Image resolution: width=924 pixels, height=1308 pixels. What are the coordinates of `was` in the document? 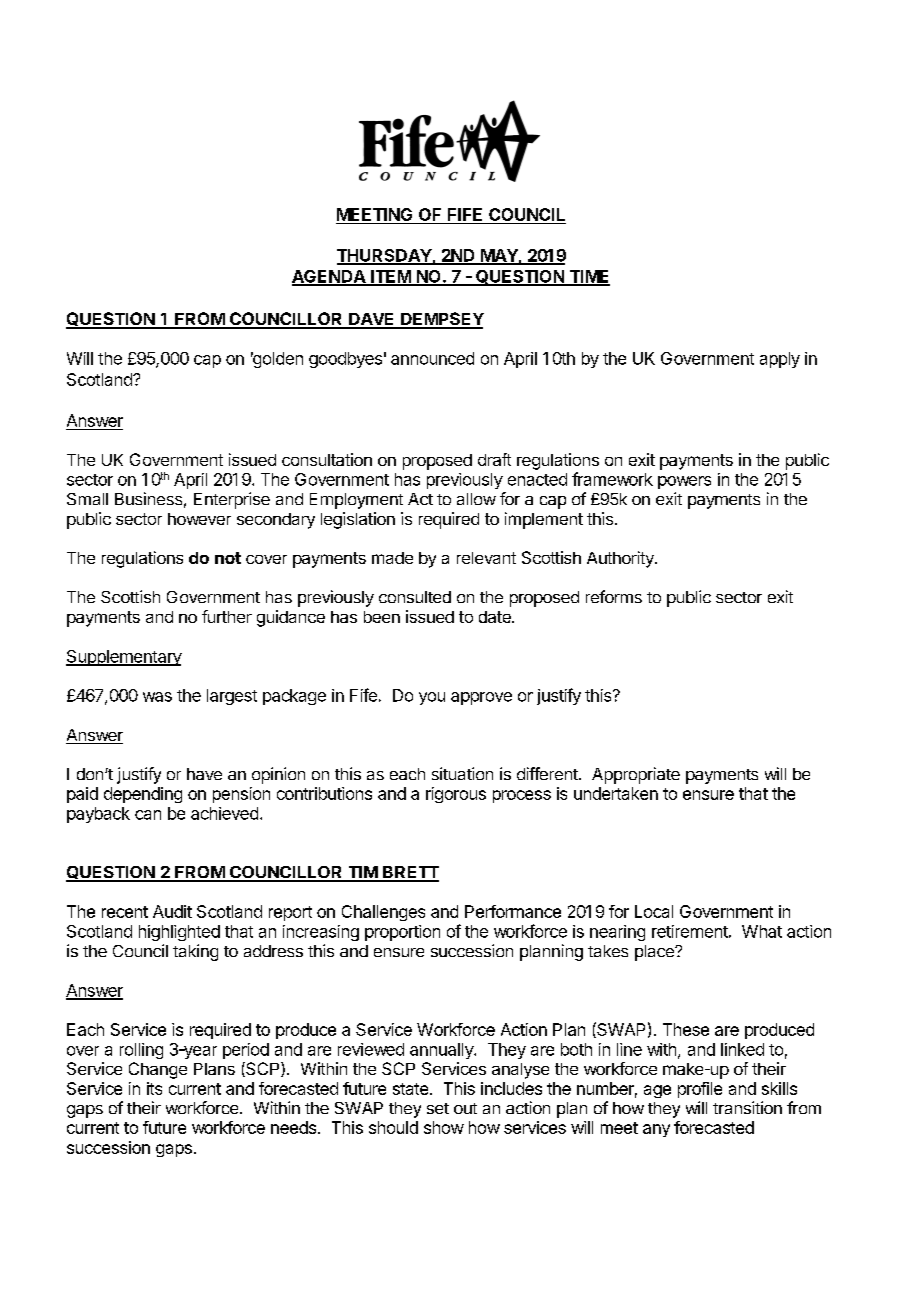 It's located at (157, 697).
